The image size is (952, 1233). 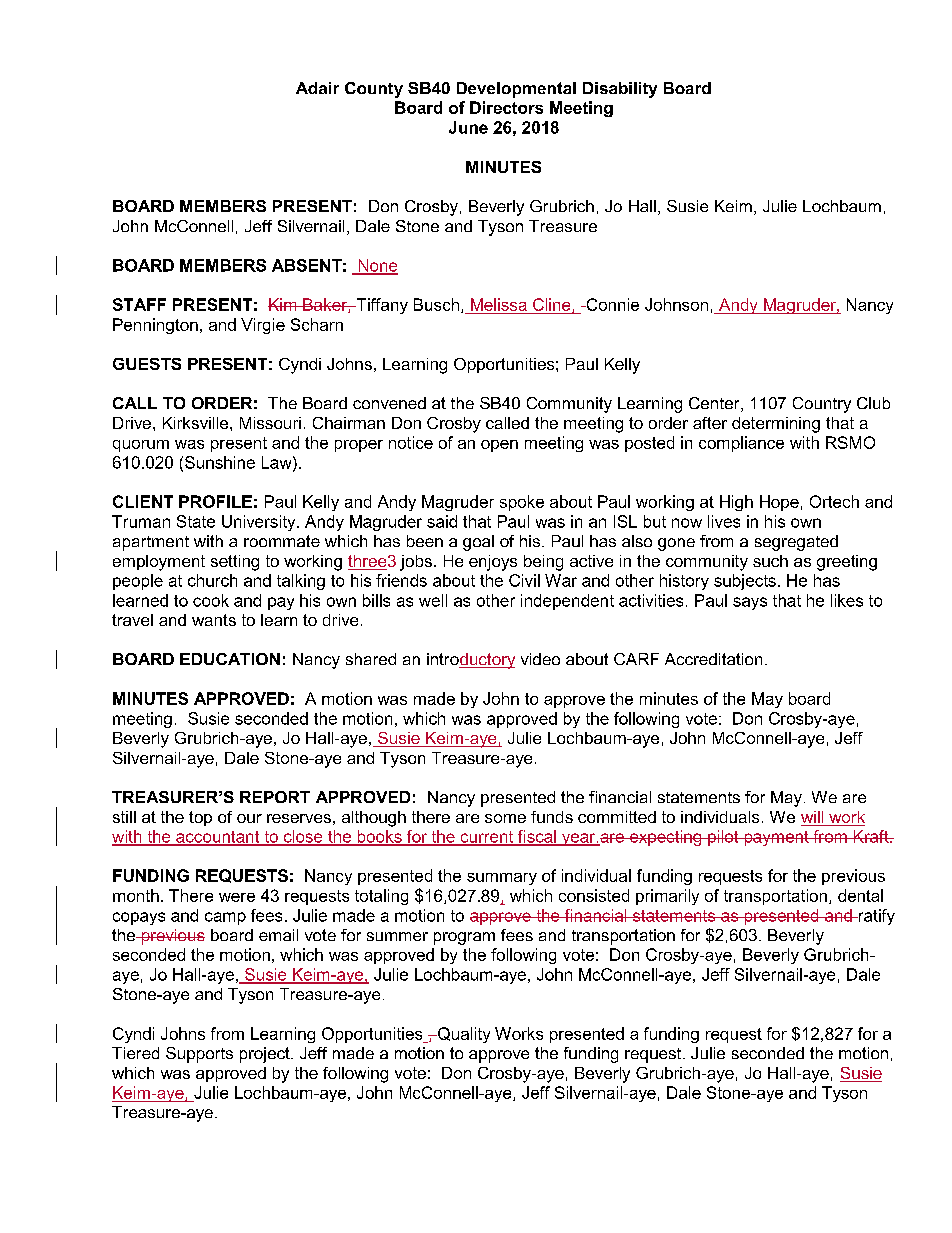 I want to click on Quality, so click(x=463, y=1035).
